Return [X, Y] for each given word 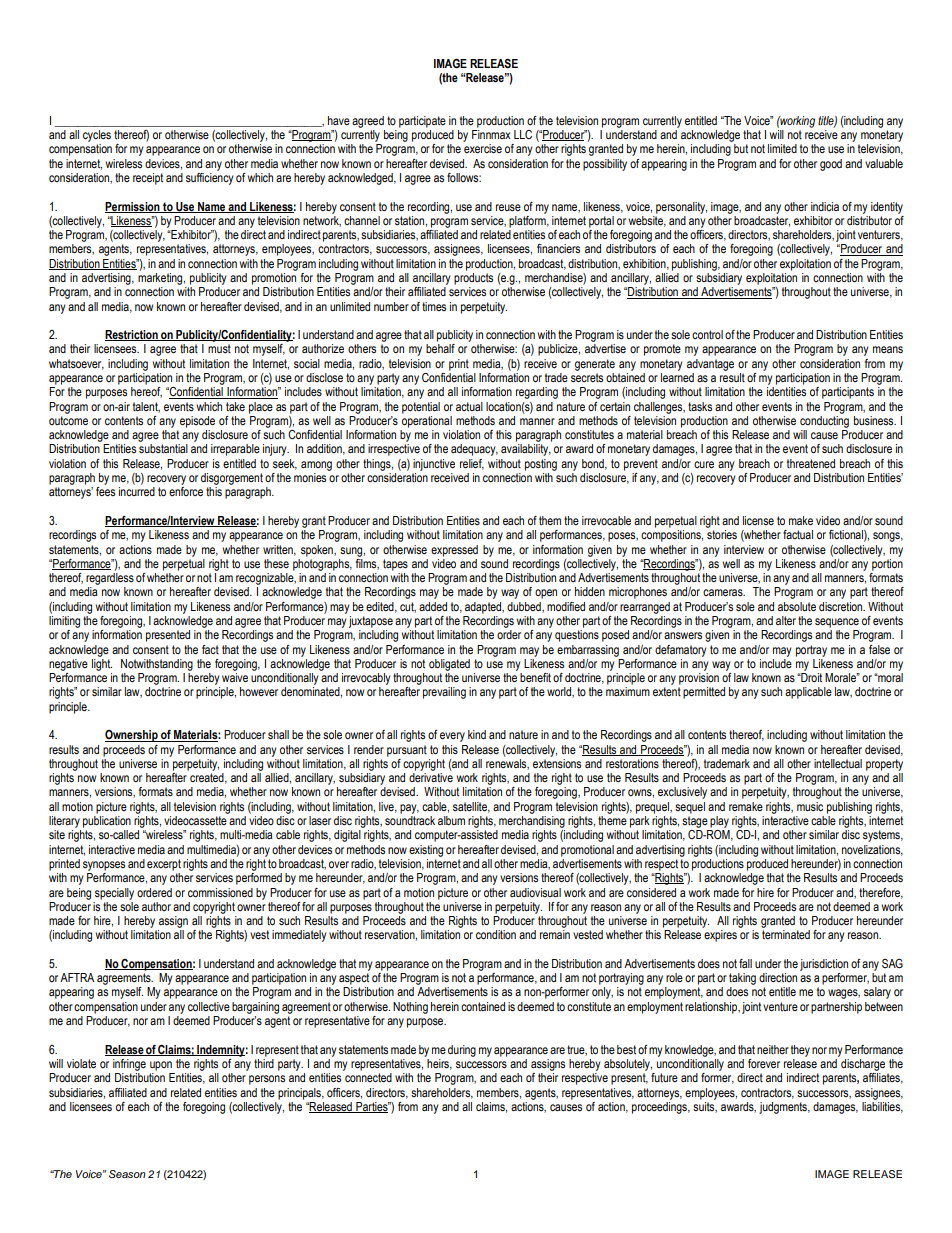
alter [786, 620]
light [102, 663]
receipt [148, 179]
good [831, 165]
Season [127, 1174]
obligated [449, 665]
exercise [483, 149]
